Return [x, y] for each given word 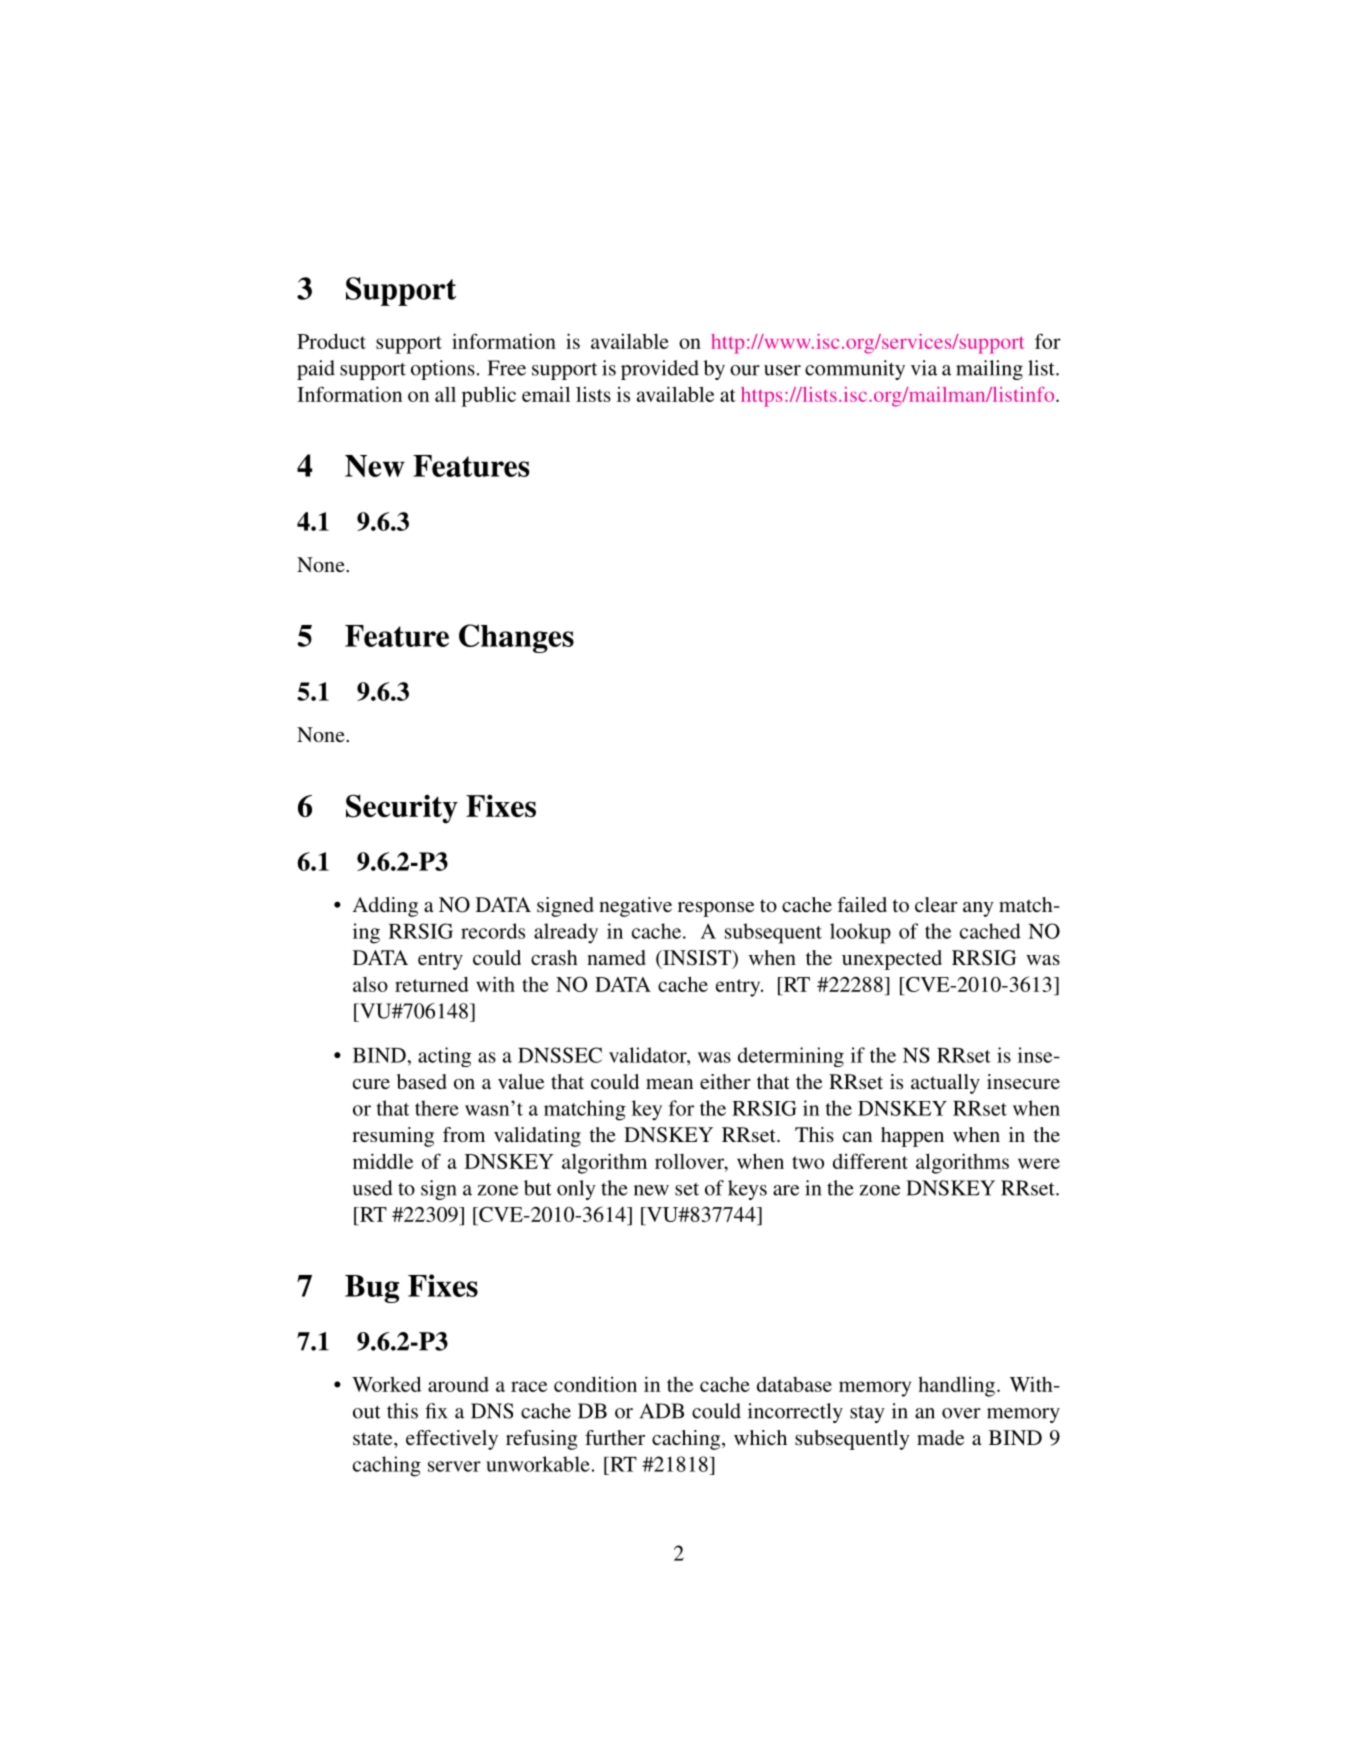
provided [660, 370]
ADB [662, 1411]
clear [936, 904]
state [374, 1438]
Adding [385, 907]
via [924, 368]
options [443, 370]
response [716, 909]
